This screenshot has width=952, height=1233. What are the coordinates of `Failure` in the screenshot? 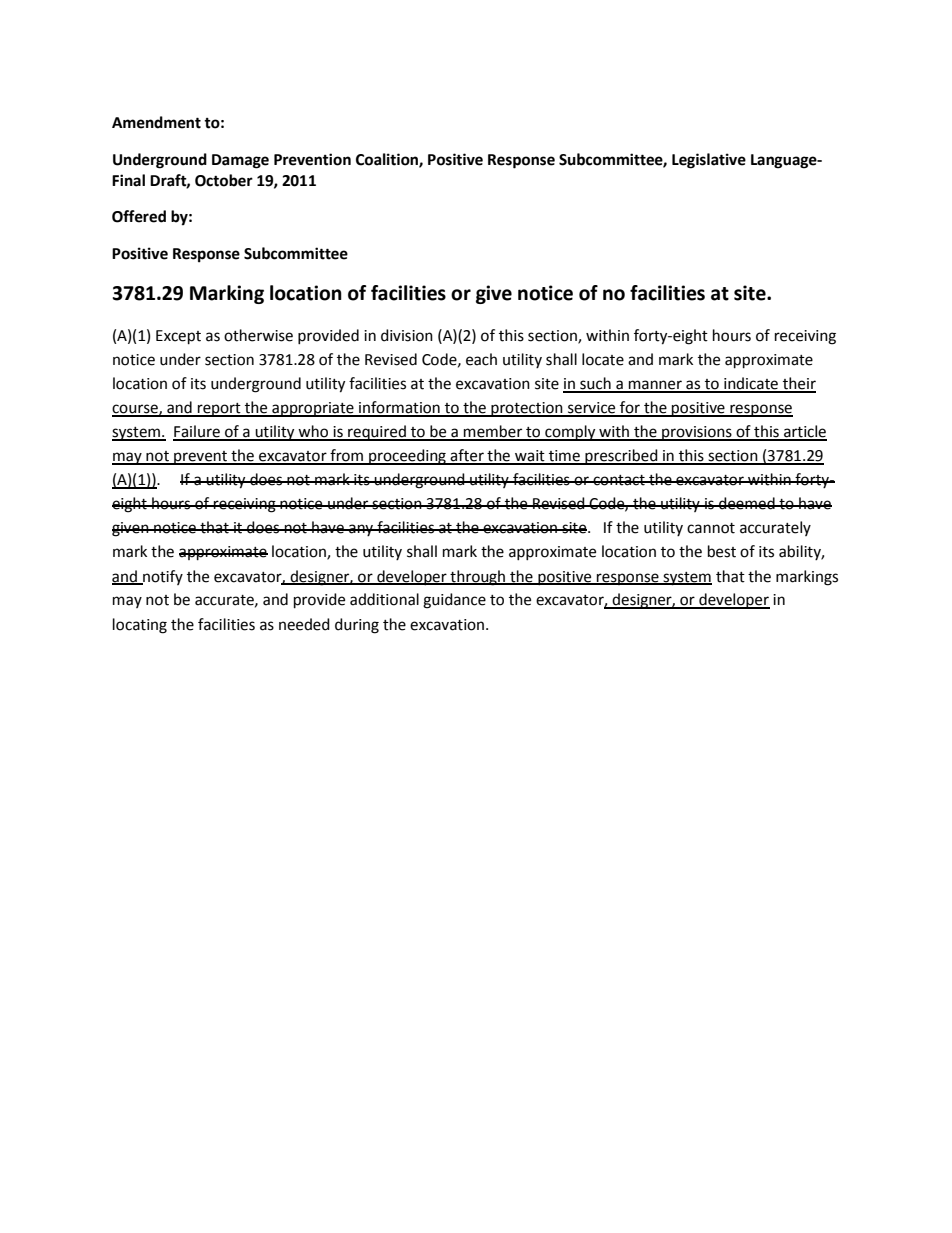 It's located at (197, 432).
